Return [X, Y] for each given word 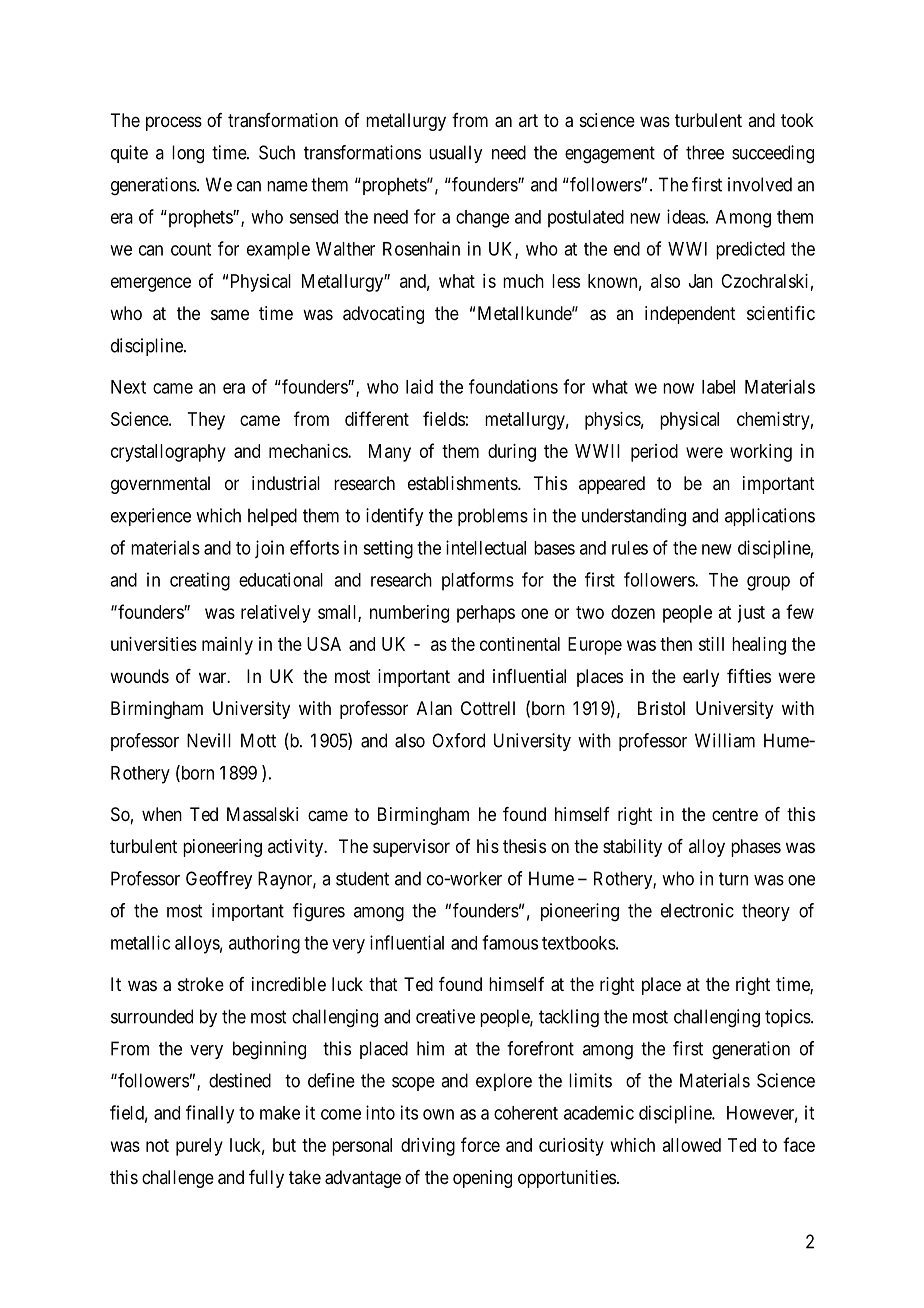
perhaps [486, 614]
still [711, 644]
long [188, 154]
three [705, 152]
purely [199, 1147]
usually [455, 154]
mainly [227, 646]
